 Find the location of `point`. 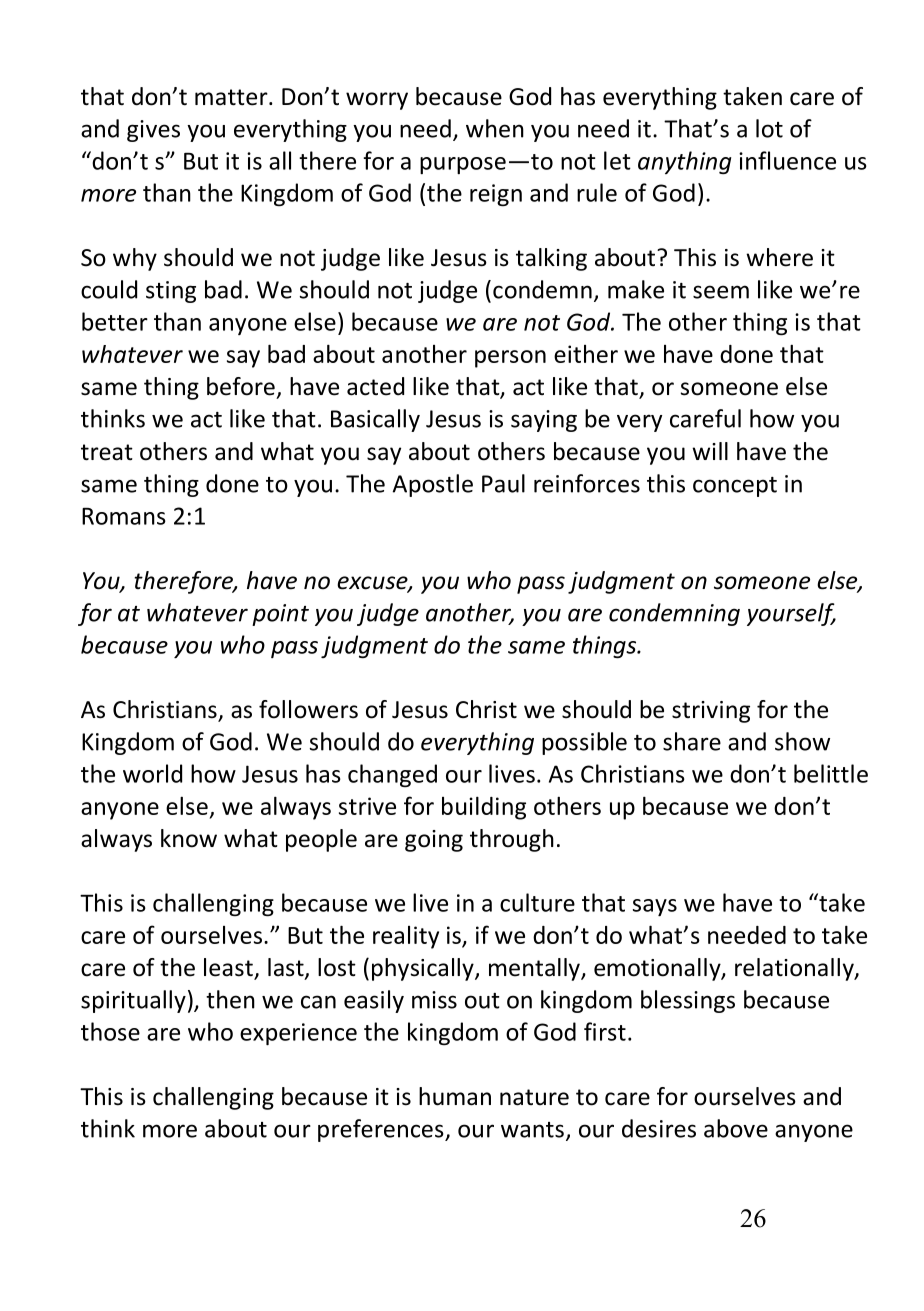

point is located at coordinates (280, 615).
